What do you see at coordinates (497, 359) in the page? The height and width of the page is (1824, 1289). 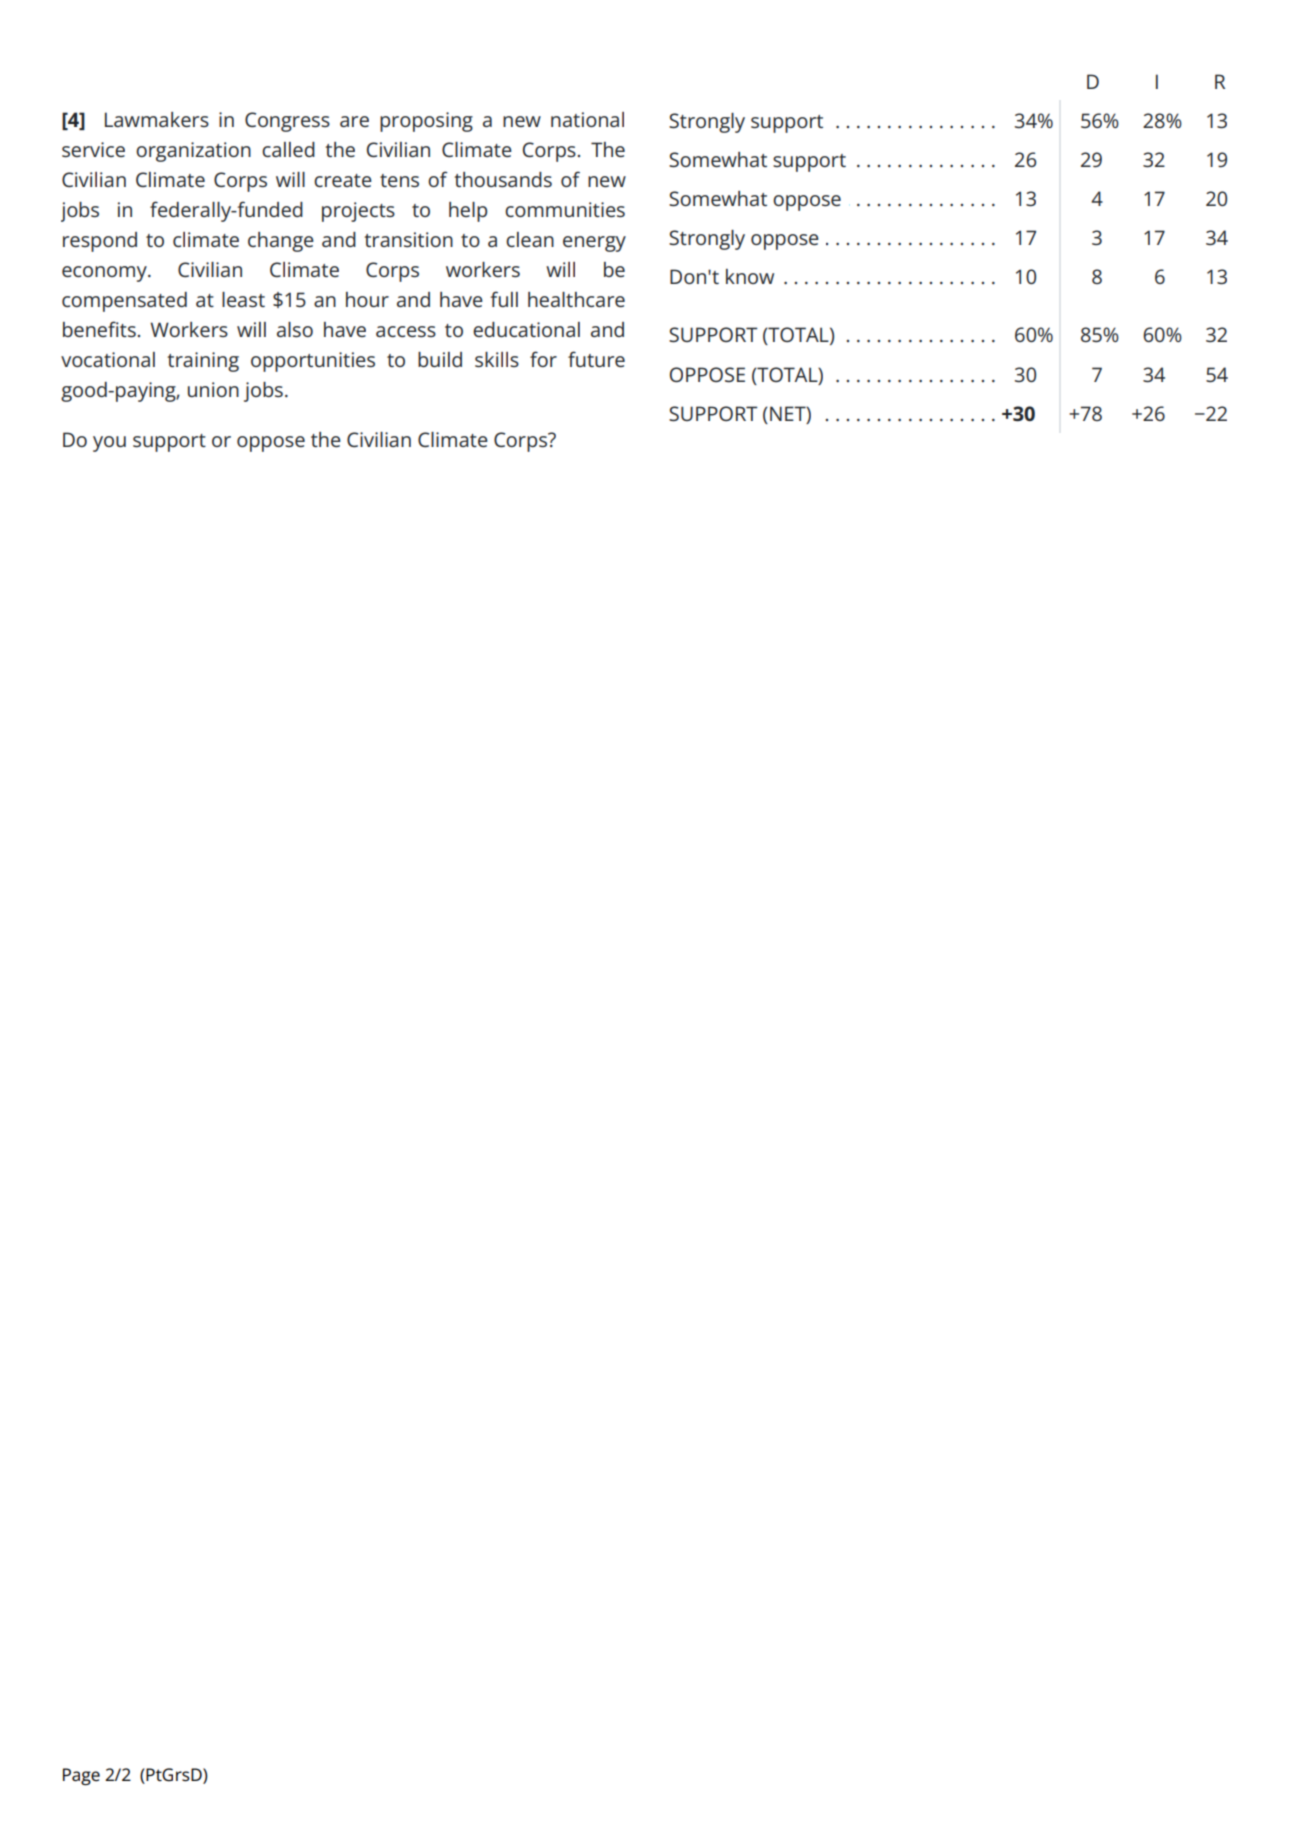 I see `skills` at bounding box center [497, 359].
